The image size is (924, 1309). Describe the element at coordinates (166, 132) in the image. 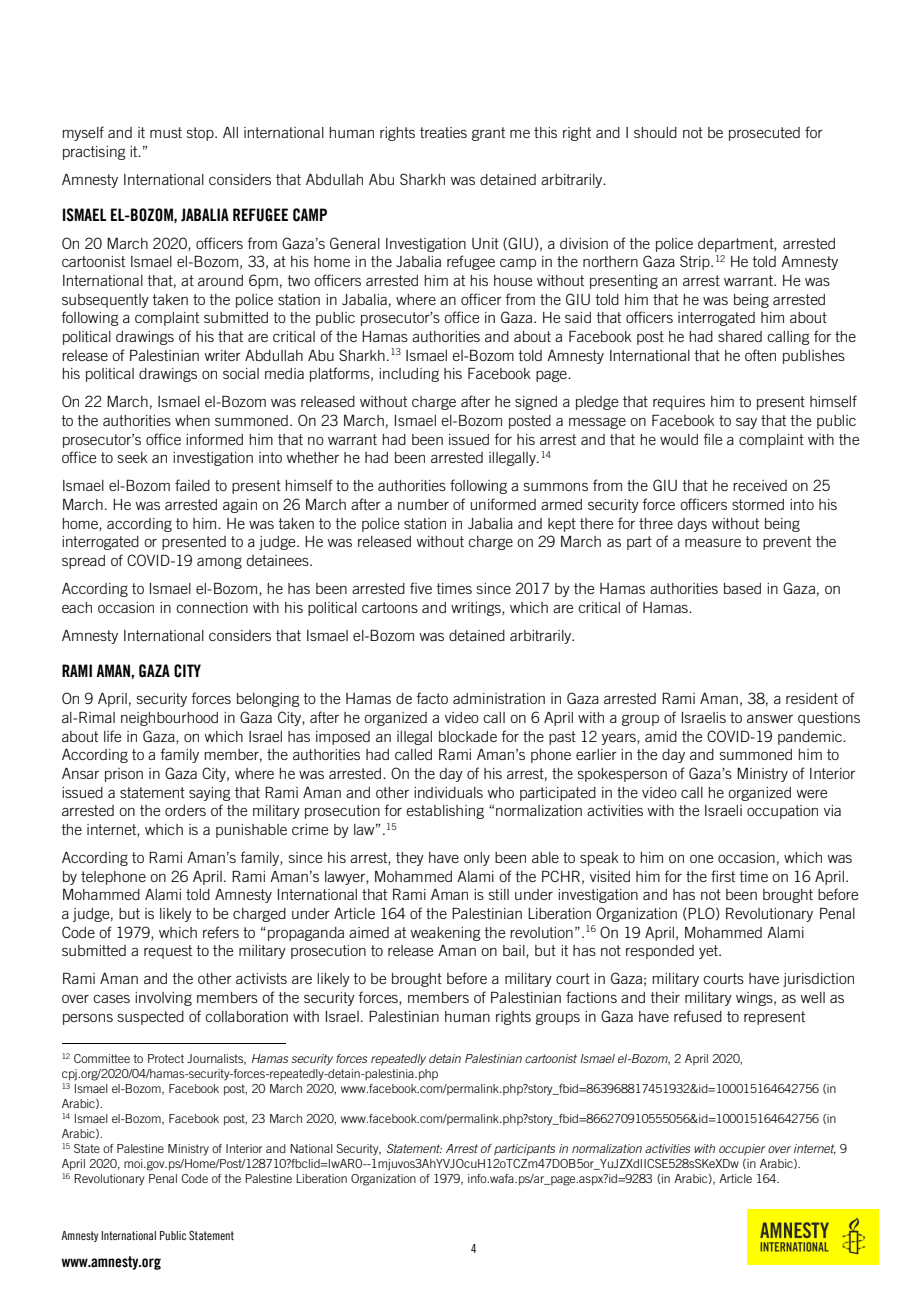

I see `must` at that location.
